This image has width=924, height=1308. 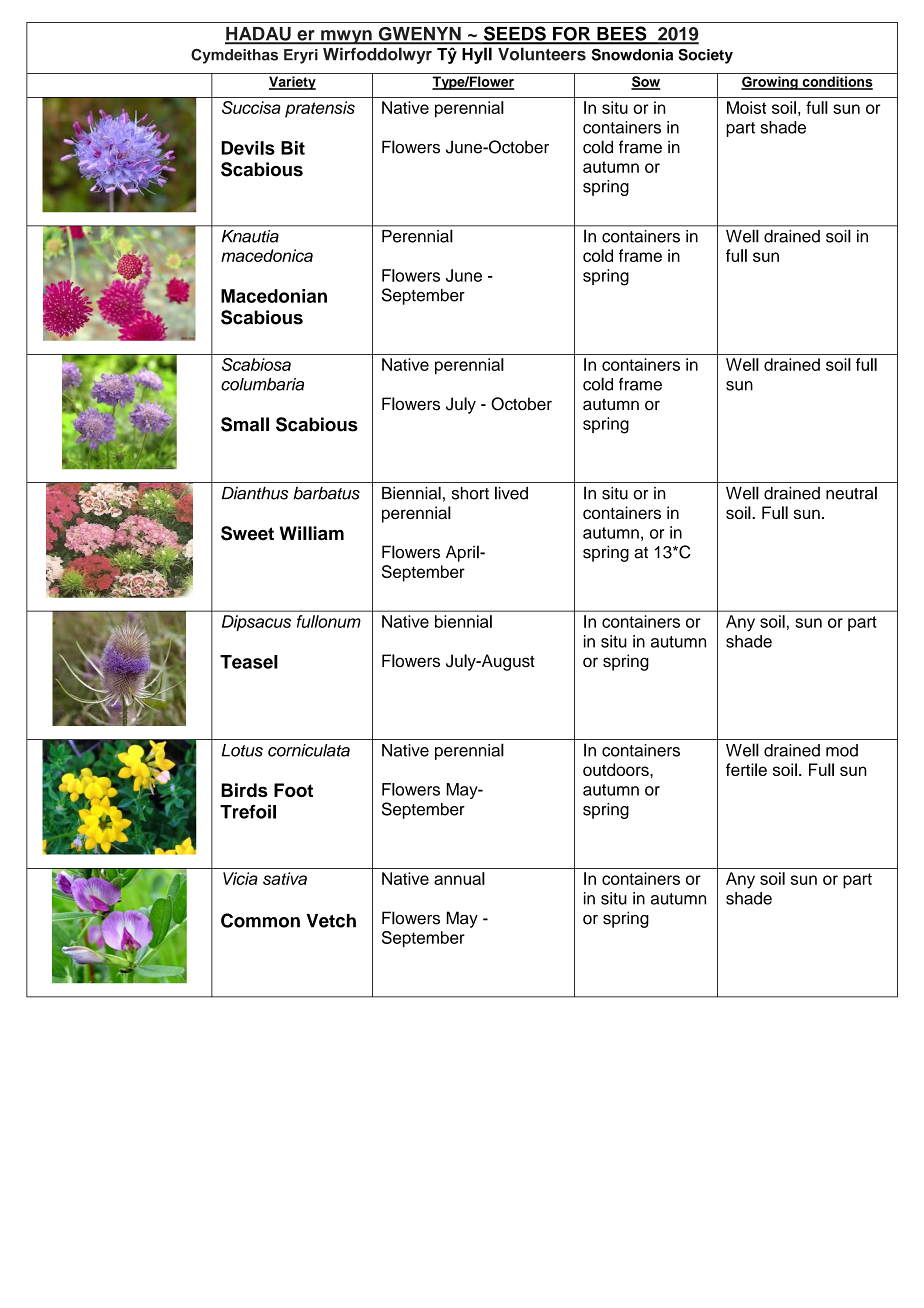 What do you see at coordinates (746, 107) in the image?
I see `Moist` at bounding box center [746, 107].
